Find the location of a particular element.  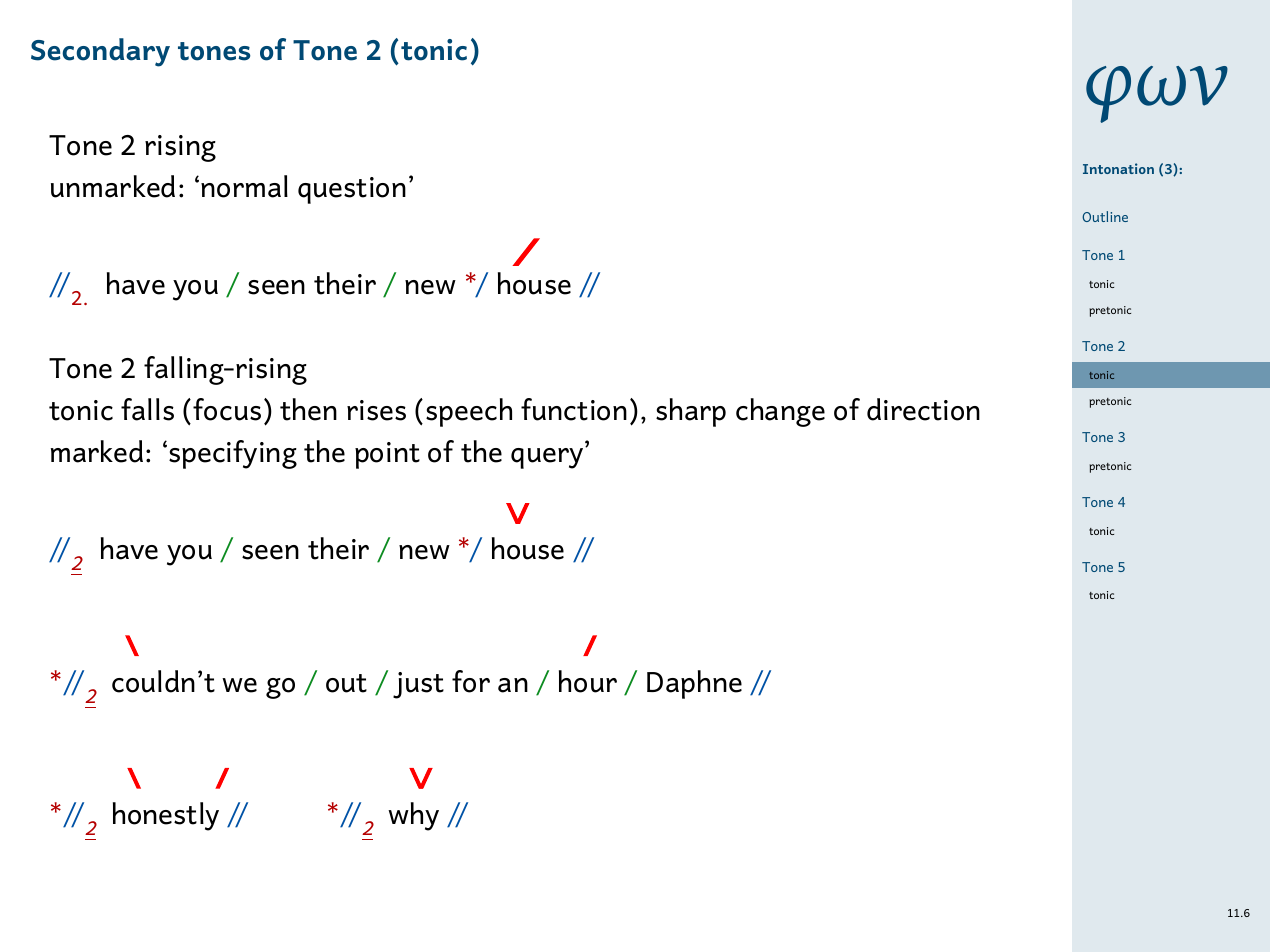

honestly is located at coordinates (166, 816).
